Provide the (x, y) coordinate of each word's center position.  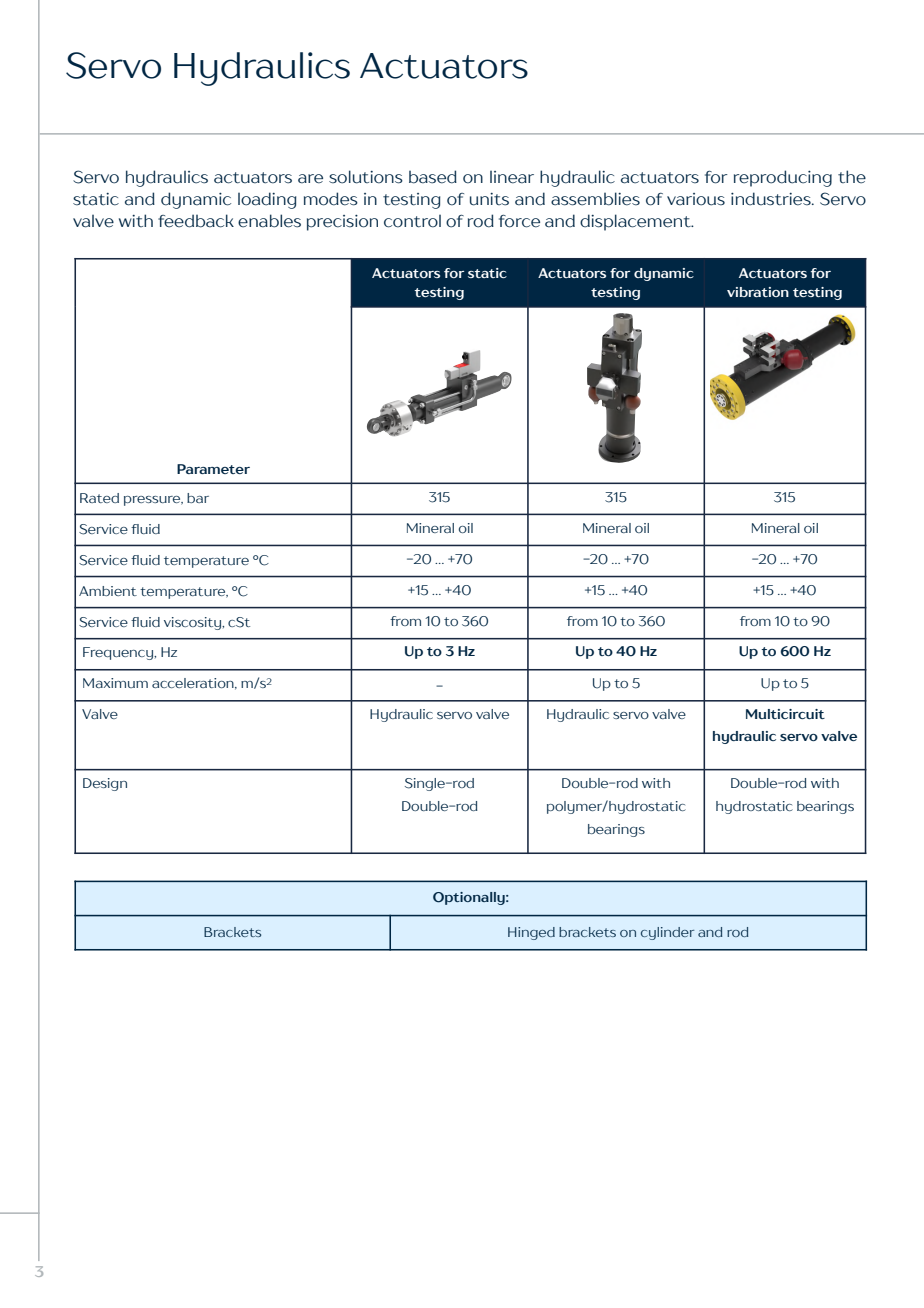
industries (772, 199)
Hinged (531, 933)
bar (198, 498)
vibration (758, 292)
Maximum (115, 683)
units (489, 199)
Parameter (213, 469)
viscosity (193, 623)
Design (105, 784)
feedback (196, 221)
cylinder (667, 933)
